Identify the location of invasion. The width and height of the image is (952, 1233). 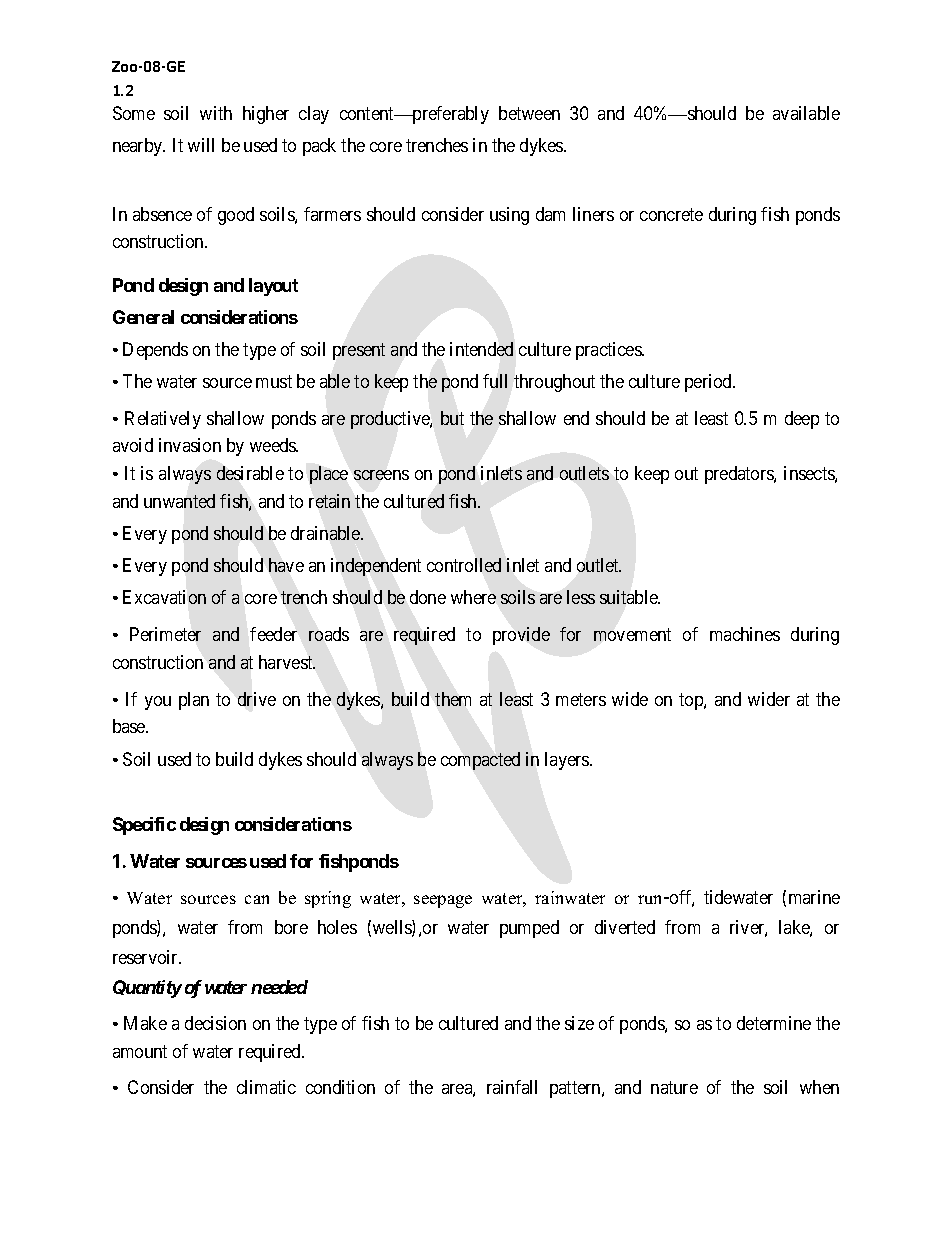
(190, 445).
